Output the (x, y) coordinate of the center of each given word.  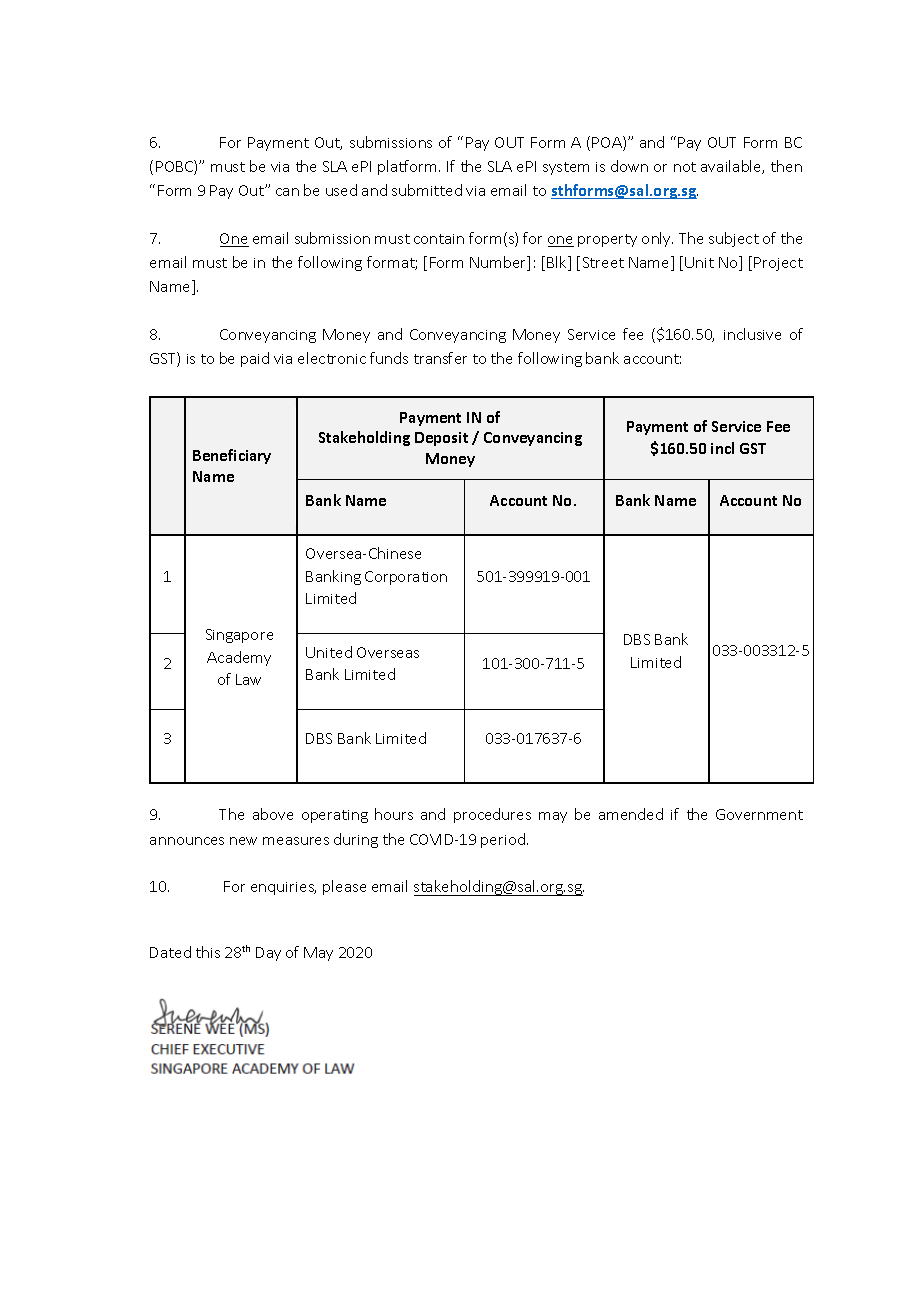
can (287, 192)
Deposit (441, 439)
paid (255, 359)
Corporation (406, 578)
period (504, 840)
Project (778, 264)
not (685, 167)
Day (268, 954)
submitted (427, 190)
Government (759, 814)
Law (248, 679)
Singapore (239, 636)
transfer (440, 358)
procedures (492, 815)
